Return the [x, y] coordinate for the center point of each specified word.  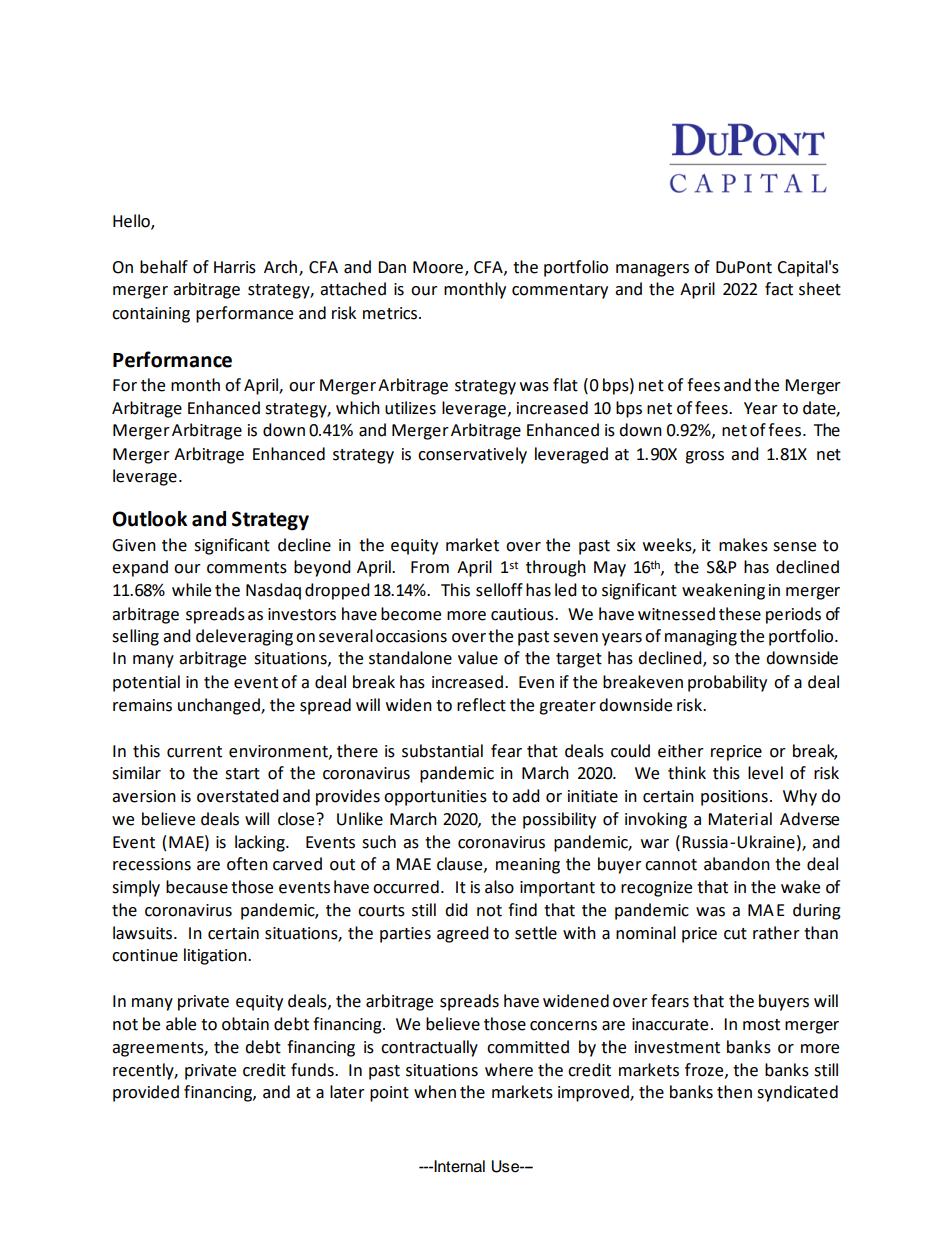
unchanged [220, 706]
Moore [438, 267]
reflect [481, 705]
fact [779, 289]
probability [727, 683]
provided [146, 1093]
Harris [235, 267]
